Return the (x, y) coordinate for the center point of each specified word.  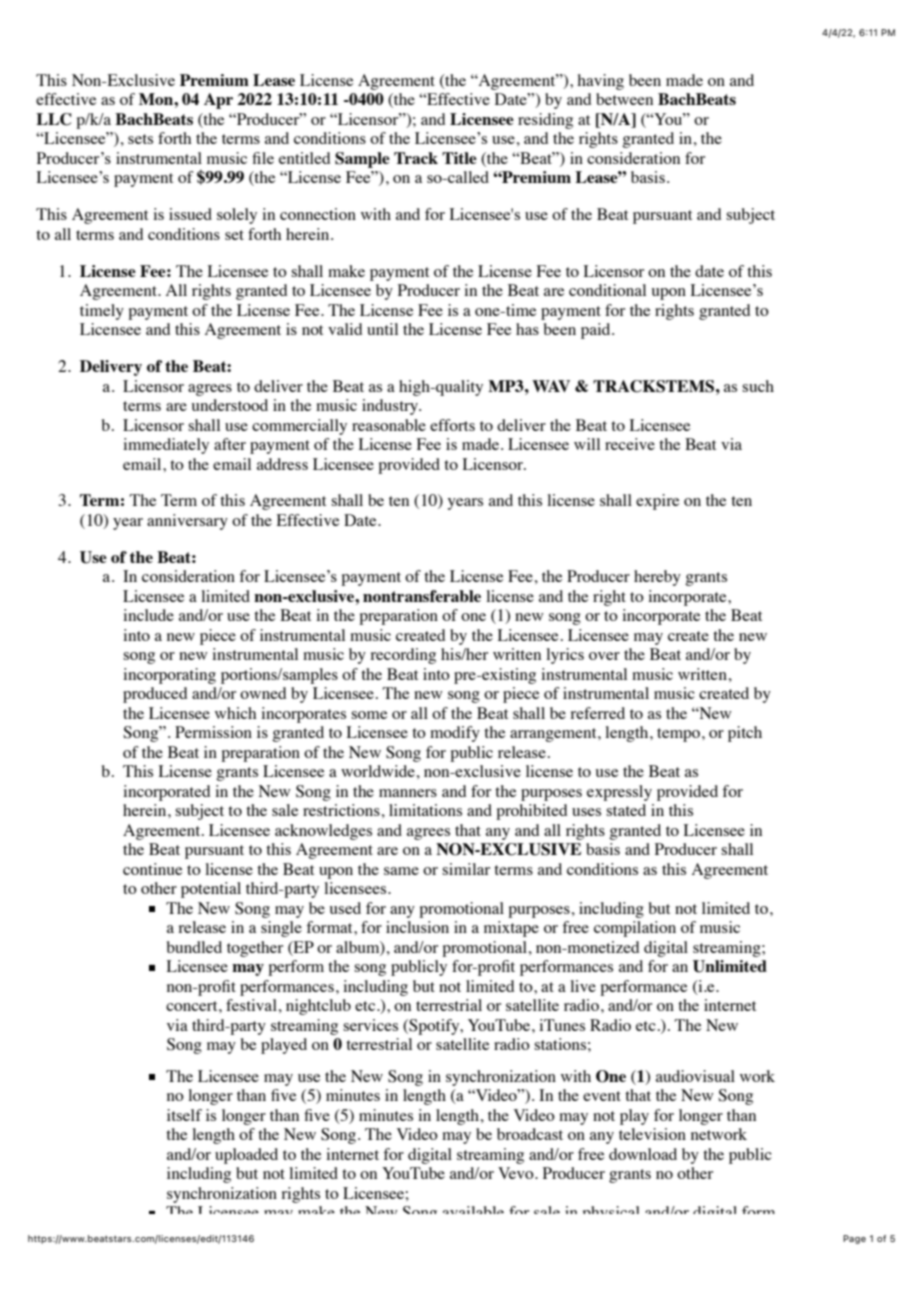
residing (545, 121)
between (624, 99)
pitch (745, 734)
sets (140, 139)
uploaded (246, 1156)
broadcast (530, 1134)
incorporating (169, 676)
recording (403, 656)
